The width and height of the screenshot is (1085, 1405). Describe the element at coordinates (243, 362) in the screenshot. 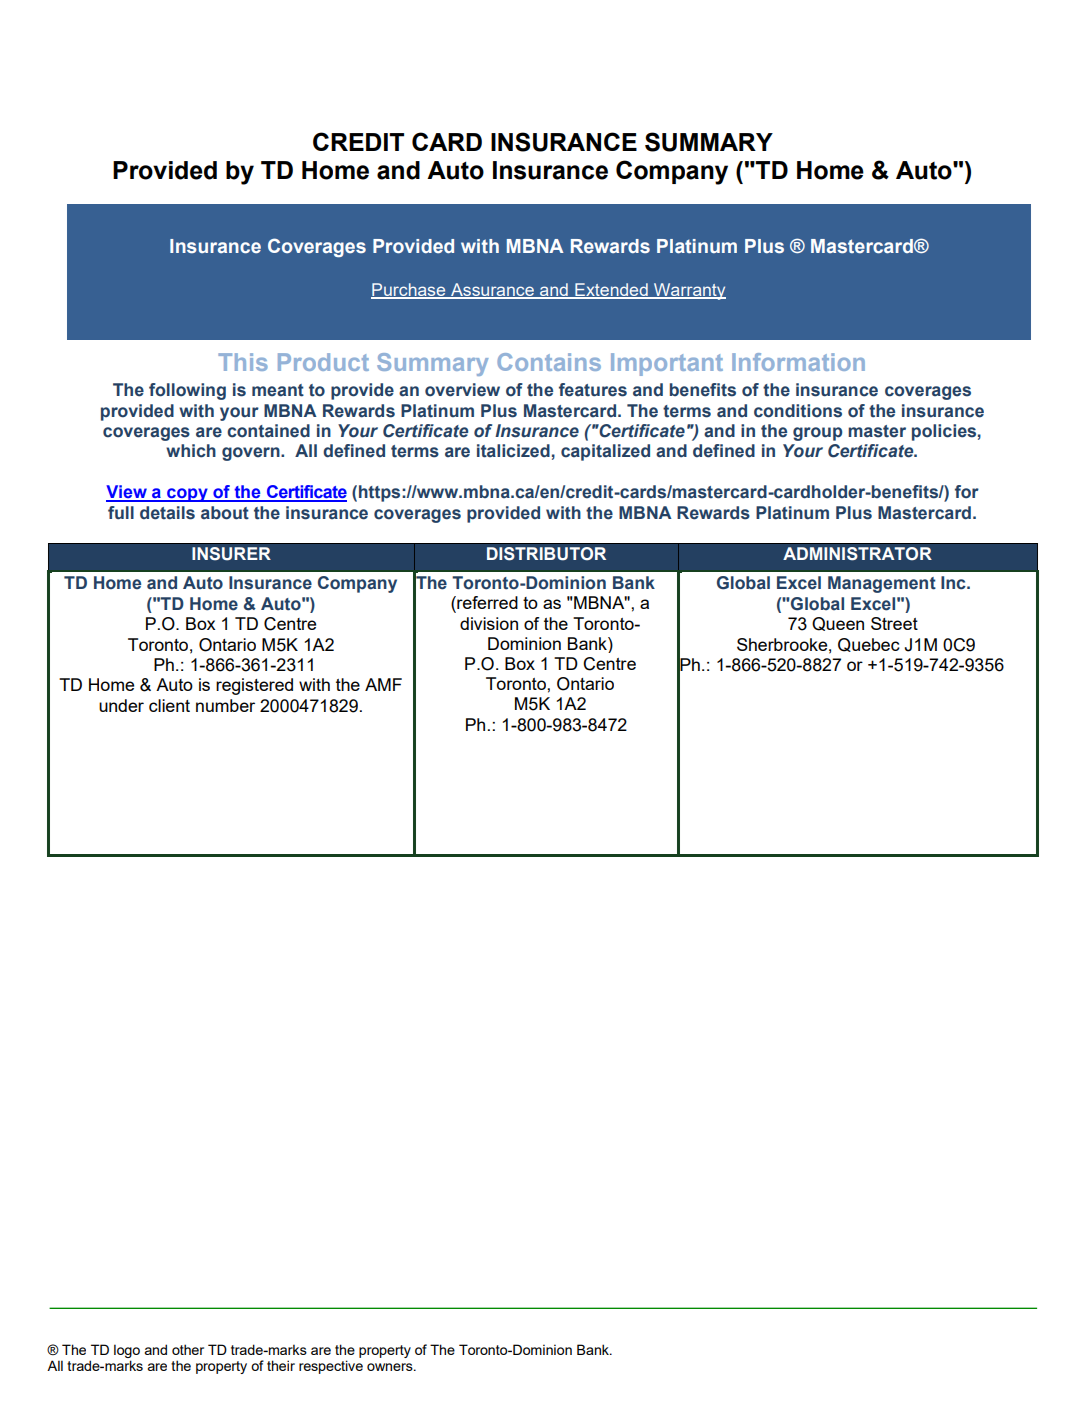

I see `This` at that location.
